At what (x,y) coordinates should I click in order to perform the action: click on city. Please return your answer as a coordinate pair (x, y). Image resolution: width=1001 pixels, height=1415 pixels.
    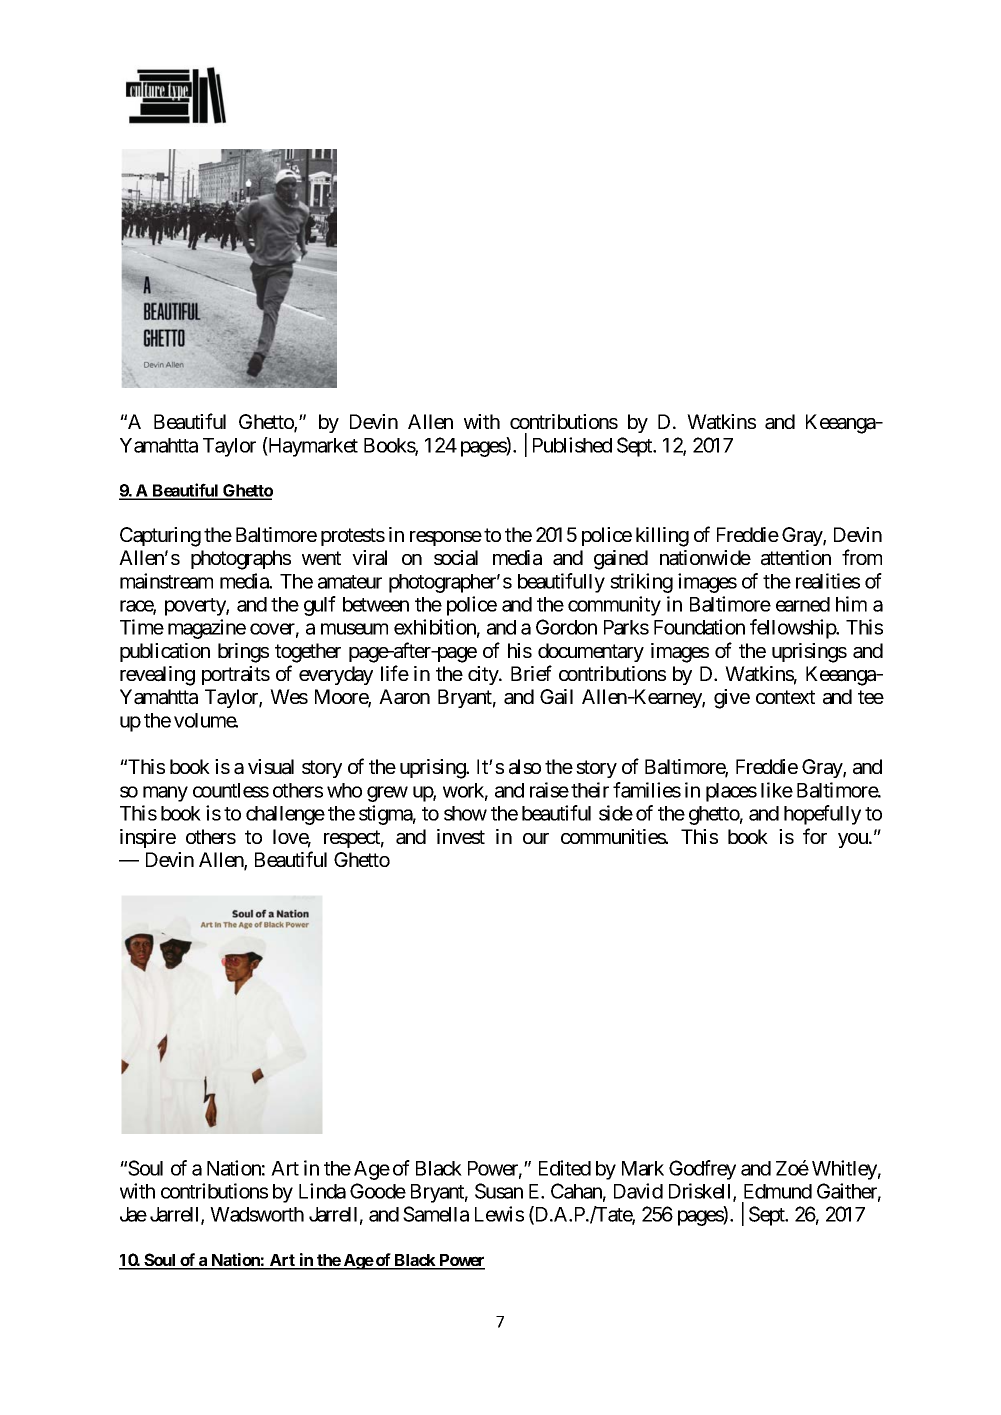
    Looking at the image, I should click on (484, 675).
